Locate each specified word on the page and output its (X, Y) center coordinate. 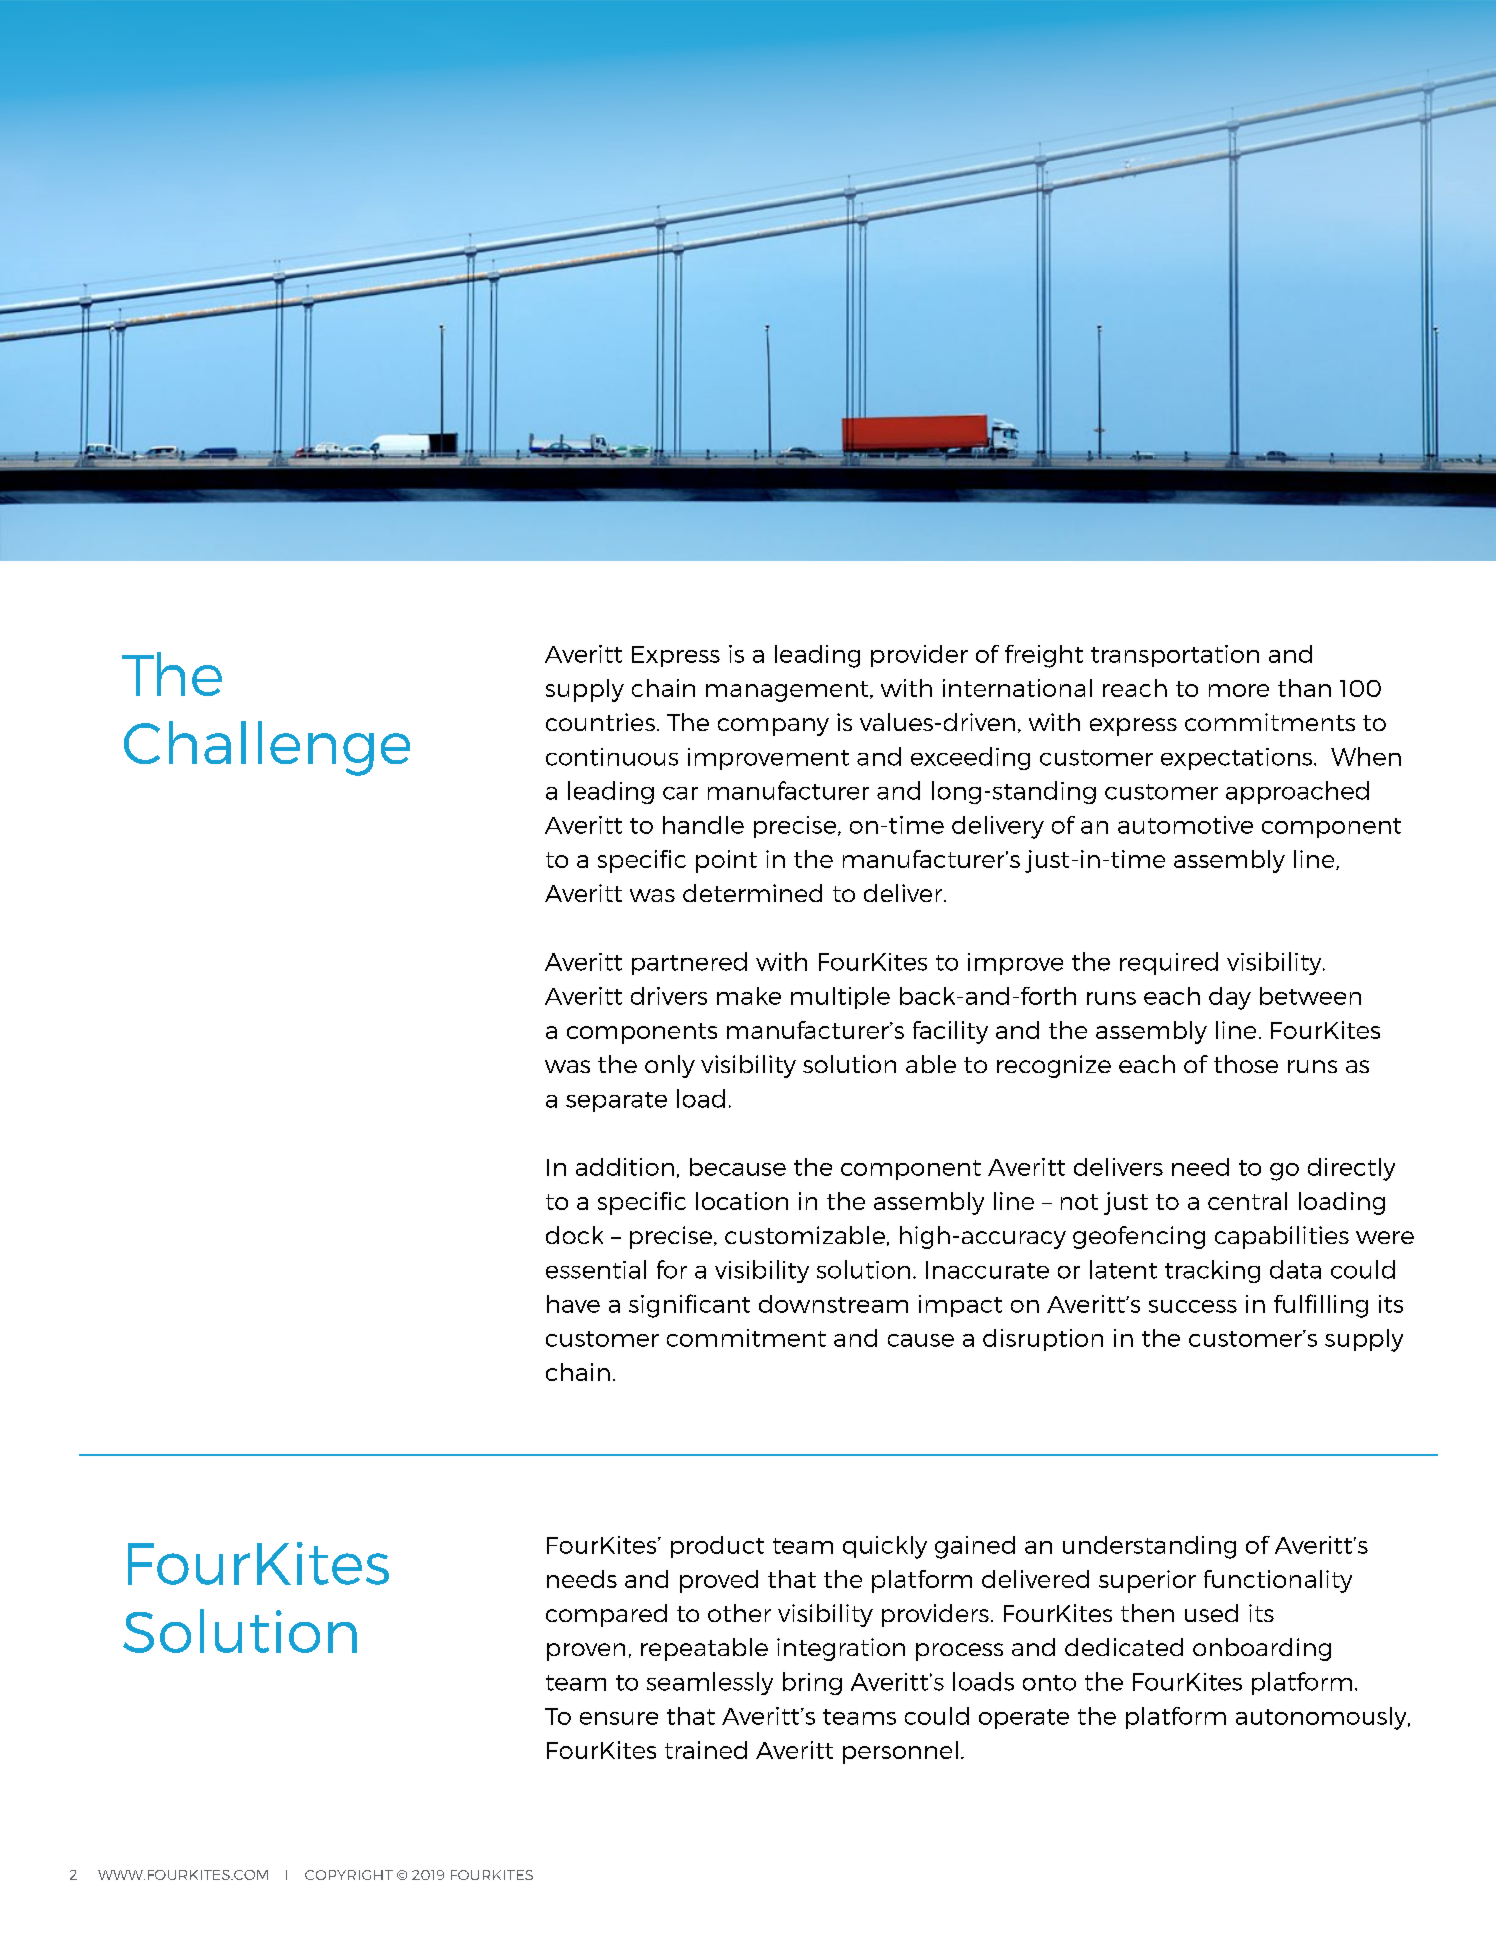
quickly (885, 1547)
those (1246, 1064)
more (1239, 690)
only (670, 1066)
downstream (833, 1304)
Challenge (267, 748)
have (573, 1304)
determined (752, 893)
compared (606, 1615)
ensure (619, 1718)
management (788, 691)
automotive (1185, 825)
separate (616, 1102)
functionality (1278, 1581)
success (1193, 1306)
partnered (689, 963)
